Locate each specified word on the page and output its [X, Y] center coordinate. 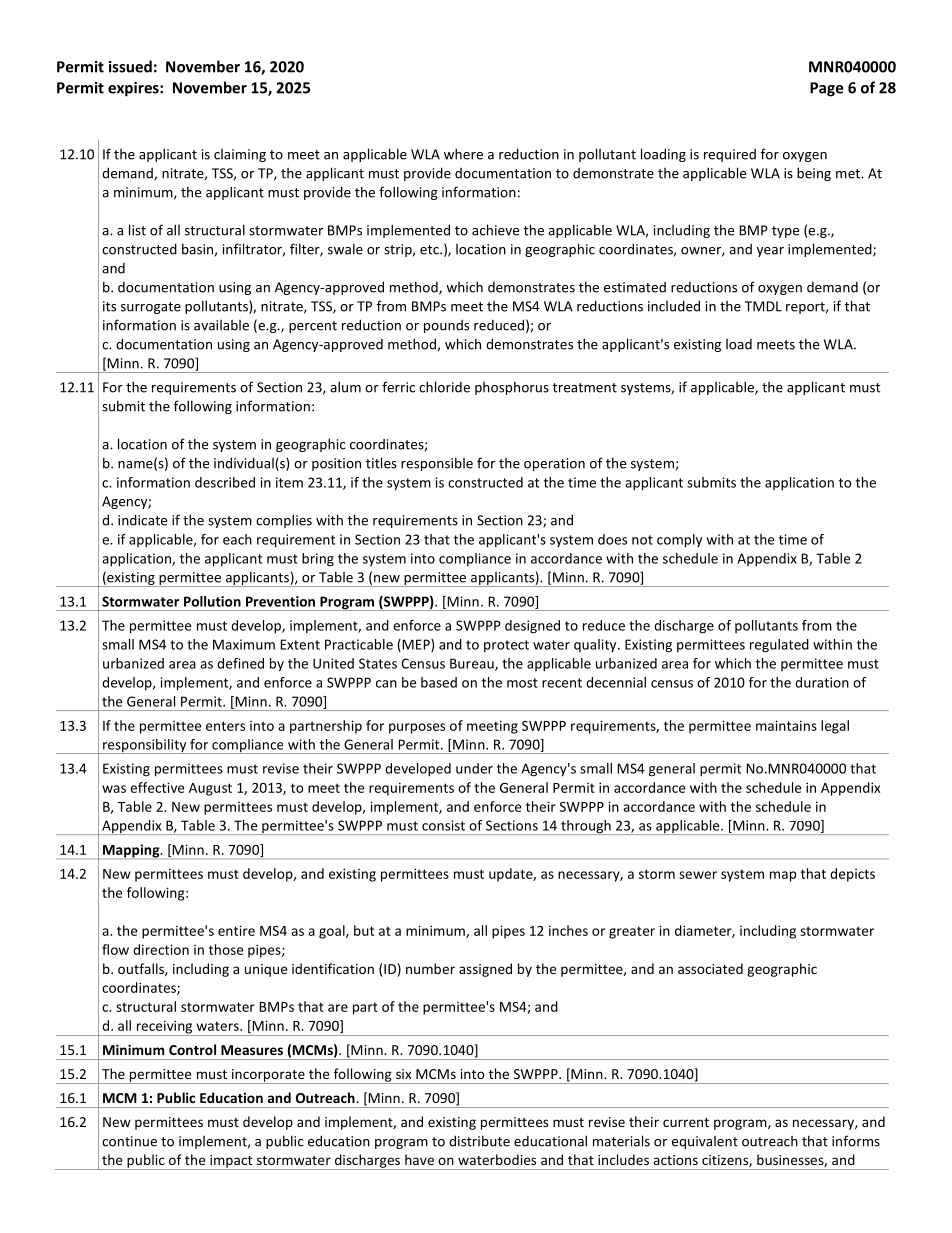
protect [506, 646]
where [463, 154]
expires [134, 89]
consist [443, 825]
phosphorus [512, 388]
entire [236, 930]
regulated [779, 646]
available [221, 325]
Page [826, 89]
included [674, 306]
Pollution [212, 601]
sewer [698, 875]
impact [231, 1162]
